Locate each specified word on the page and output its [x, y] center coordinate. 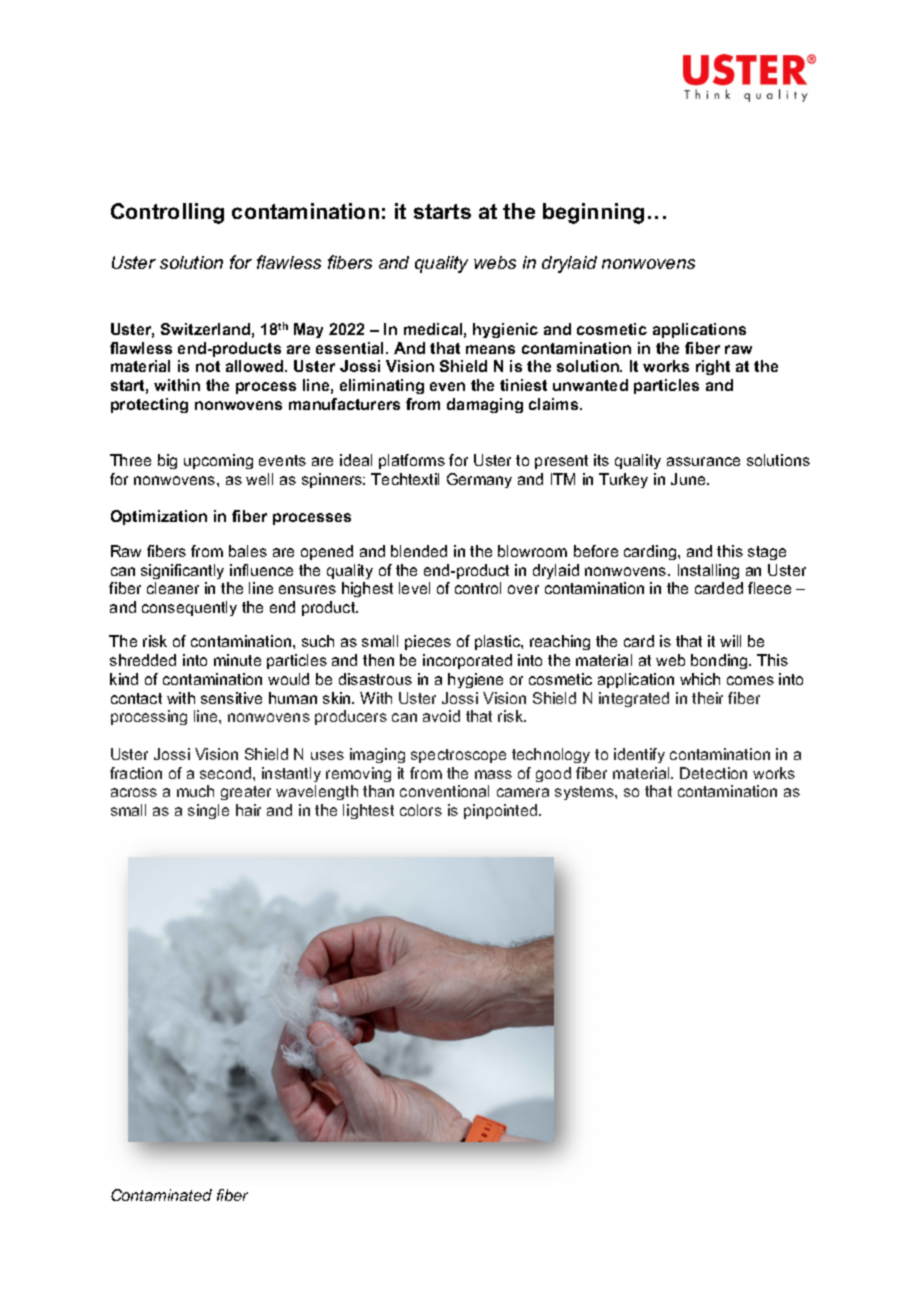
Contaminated [161, 1195]
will [730, 641]
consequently [189, 608]
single [208, 811]
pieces [428, 642]
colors [421, 810]
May [308, 330]
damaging [485, 405]
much [195, 791]
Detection [713, 773]
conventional [444, 791]
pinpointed [502, 811]
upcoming [218, 461]
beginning [593, 213]
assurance [703, 461]
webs [495, 262]
